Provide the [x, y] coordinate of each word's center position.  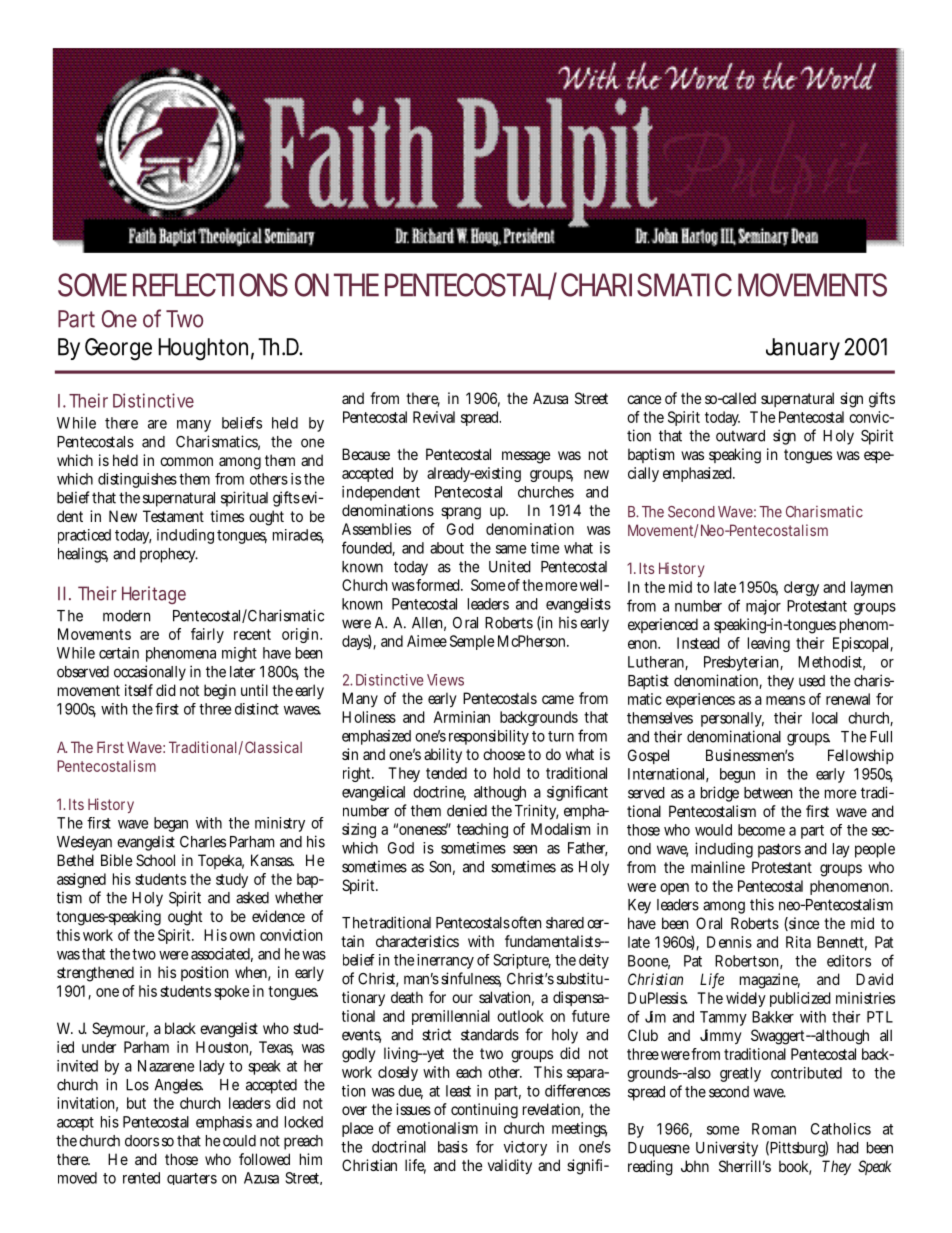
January [803, 349]
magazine [770, 981]
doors [142, 1141]
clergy [801, 588]
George [118, 349]
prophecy [169, 555]
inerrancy [445, 961]
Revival [434, 417]
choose [504, 754]
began [171, 824]
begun [737, 775]
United [510, 566]
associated [222, 955]
